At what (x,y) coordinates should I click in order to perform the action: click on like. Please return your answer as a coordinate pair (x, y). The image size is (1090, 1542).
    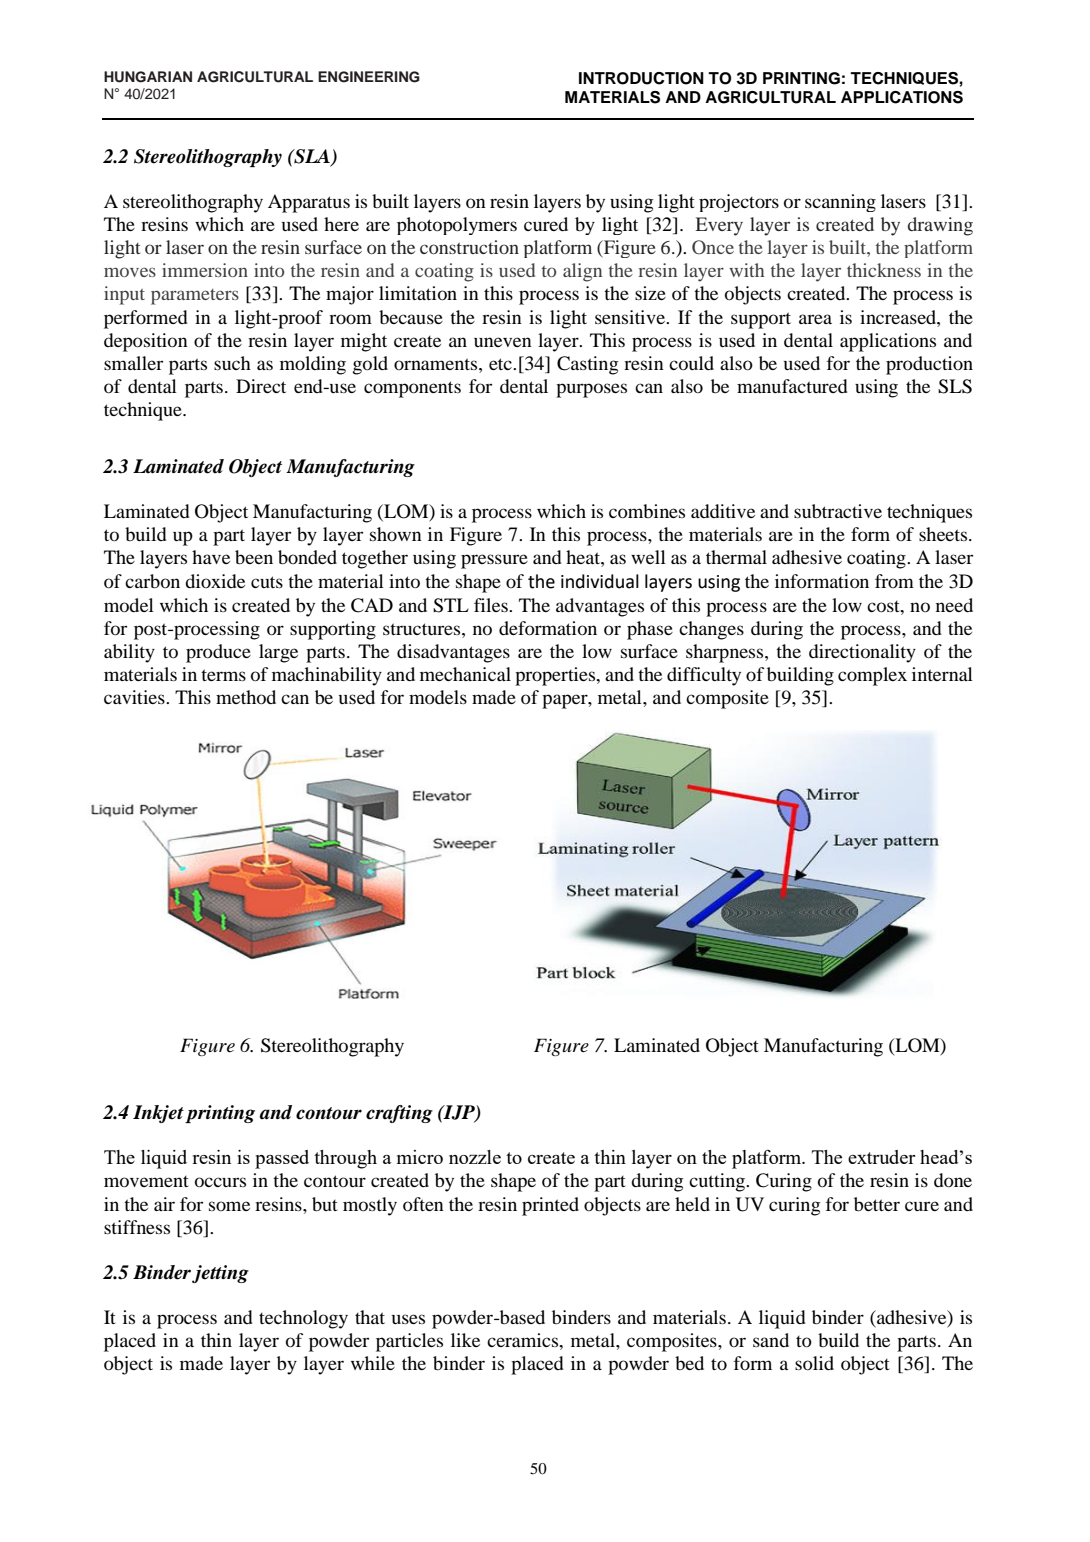
    Looking at the image, I should click on (465, 1340).
